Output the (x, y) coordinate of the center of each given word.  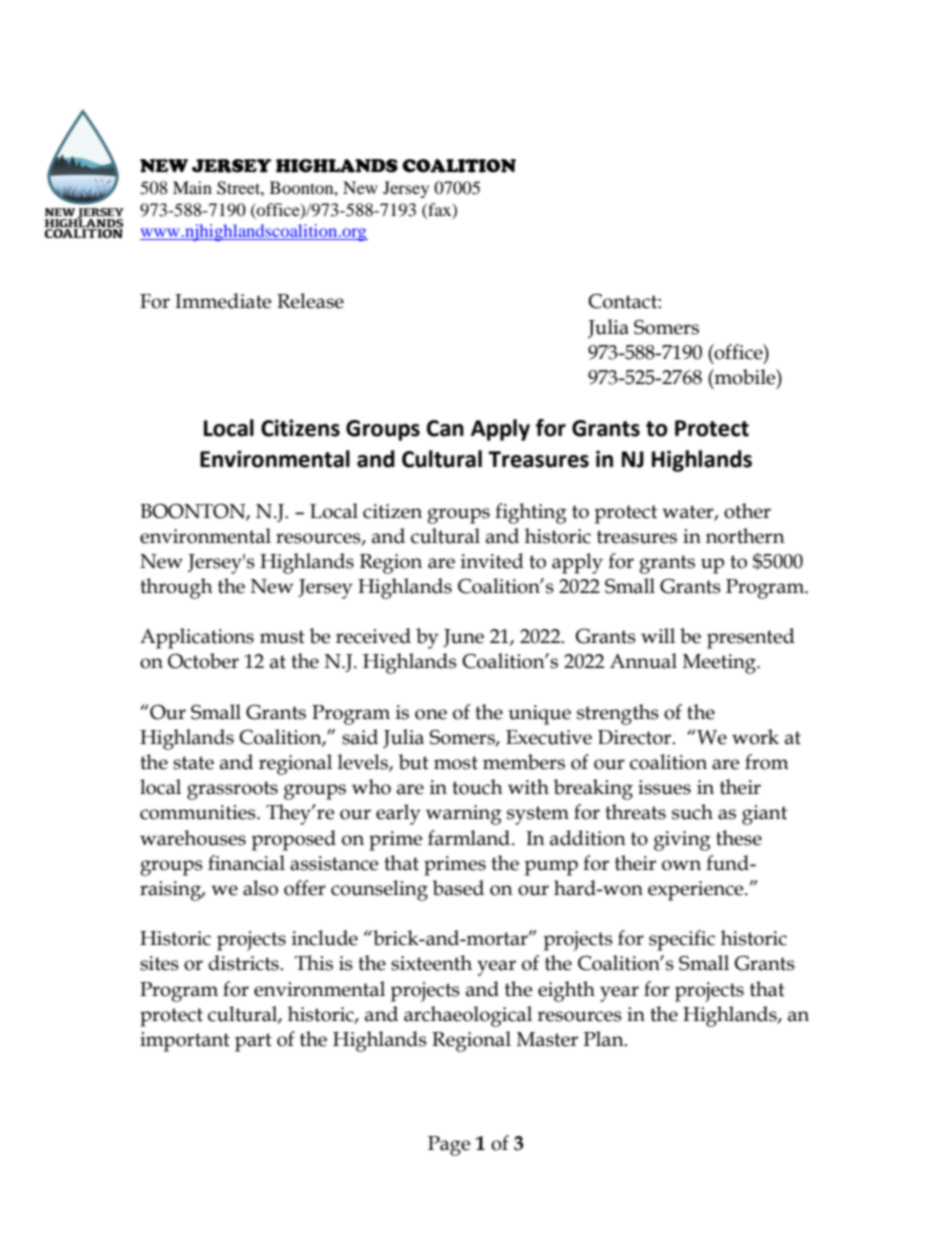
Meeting (720, 664)
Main (192, 187)
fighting (531, 513)
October (203, 661)
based (458, 888)
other (747, 511)
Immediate (223, 301)
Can (445, 428)
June (463, 638)
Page (449, 1146)
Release (310, 301)
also (260, 888)
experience (697, 891)
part (253, 1042)
